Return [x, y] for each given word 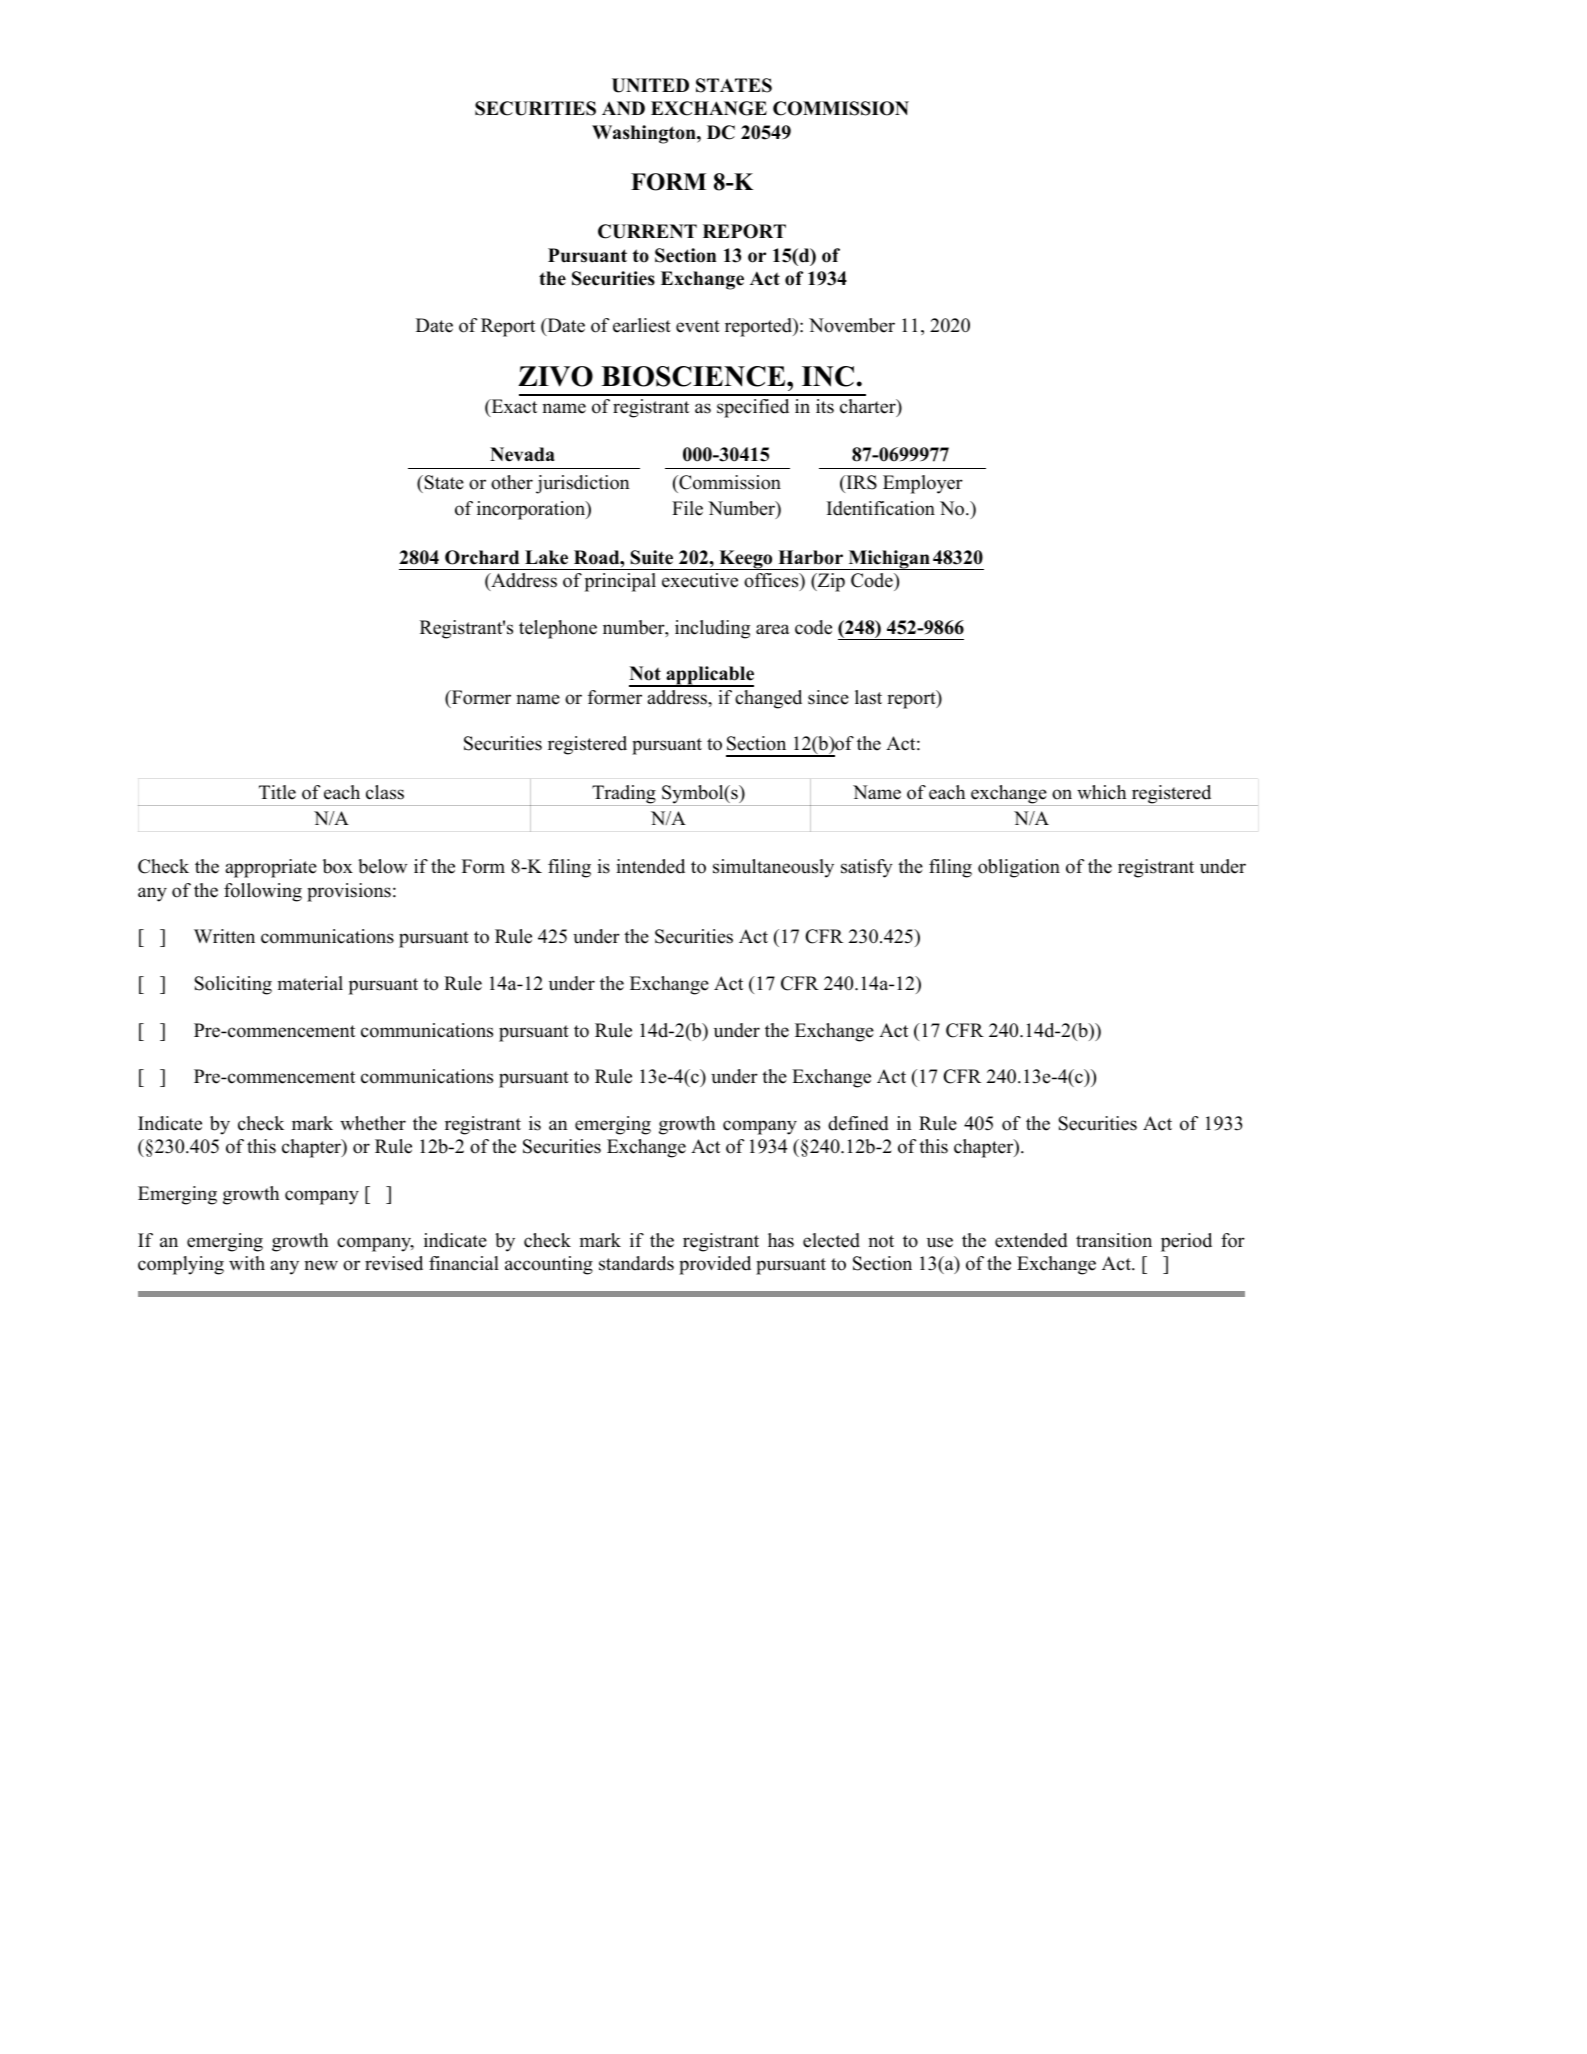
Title [277, 792]
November [852, 325]
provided [715, 1265]
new [321, 1265]
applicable [709, 676]
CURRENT [647, 231]
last [868, 697]
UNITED [650, 85]
